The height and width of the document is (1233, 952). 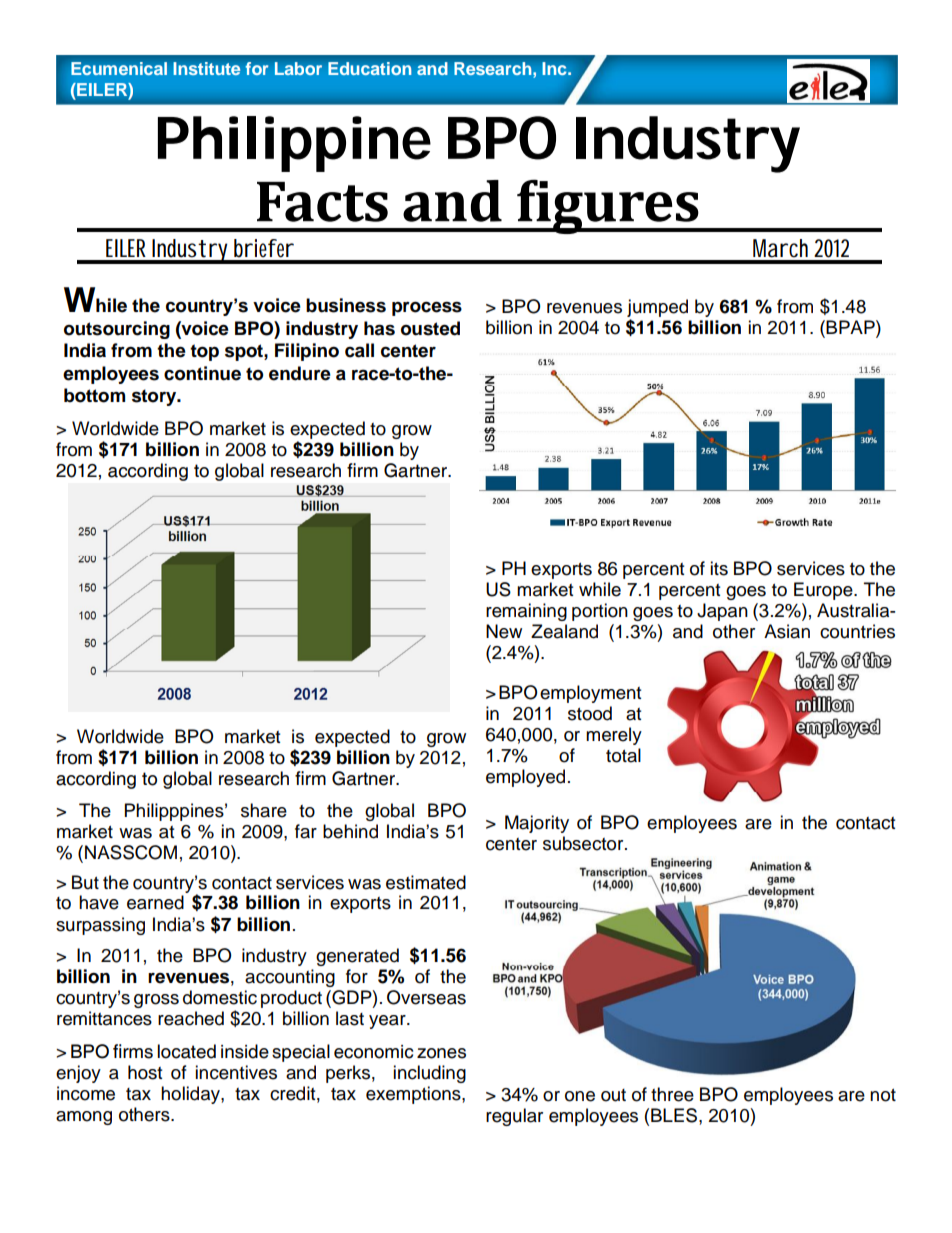 What do you see at coordinates (370, 69) in the document?
I see `Education` at bounding box center [370, 69].
